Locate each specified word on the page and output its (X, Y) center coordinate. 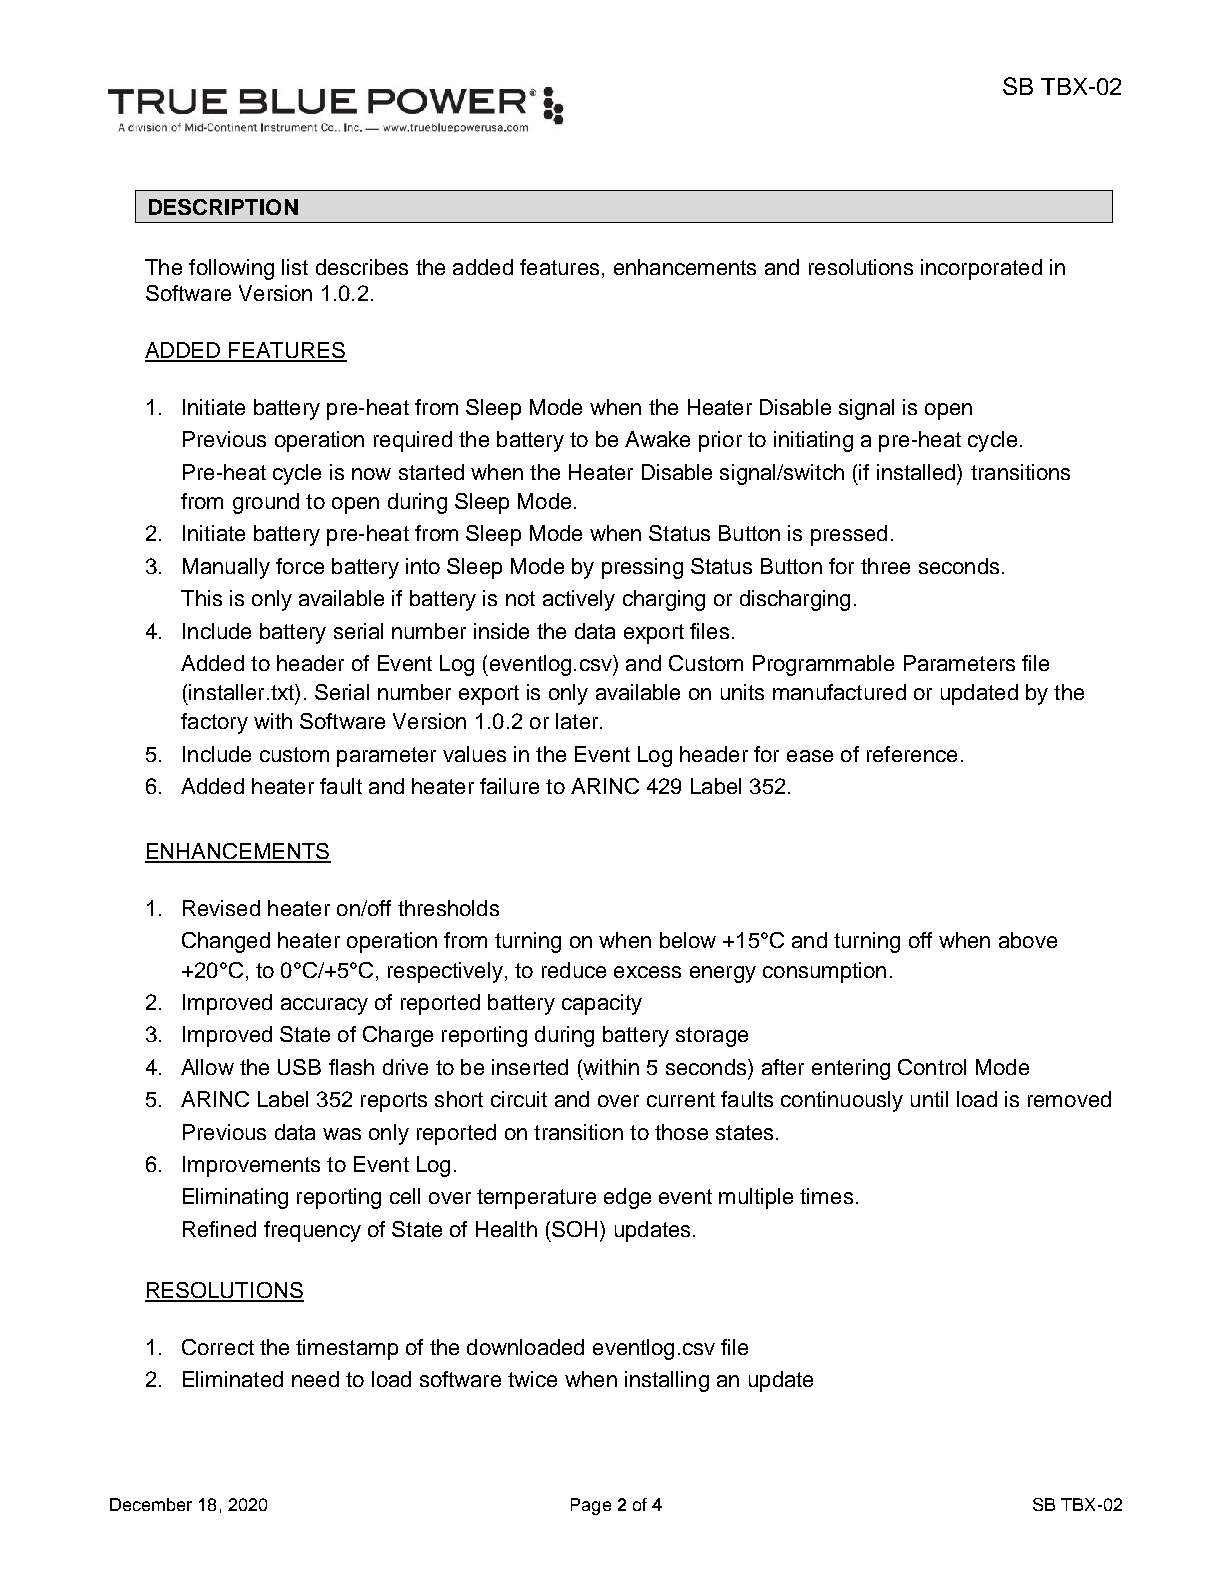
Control (932, 1067)
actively (579, 600)
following (231, 269)
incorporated (981, 269)
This (201, 598)
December (151, 1504)
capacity (602, 1004)
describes (362, 267)
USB (299, 1067)
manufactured (839, 692)
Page (591, 1506)
